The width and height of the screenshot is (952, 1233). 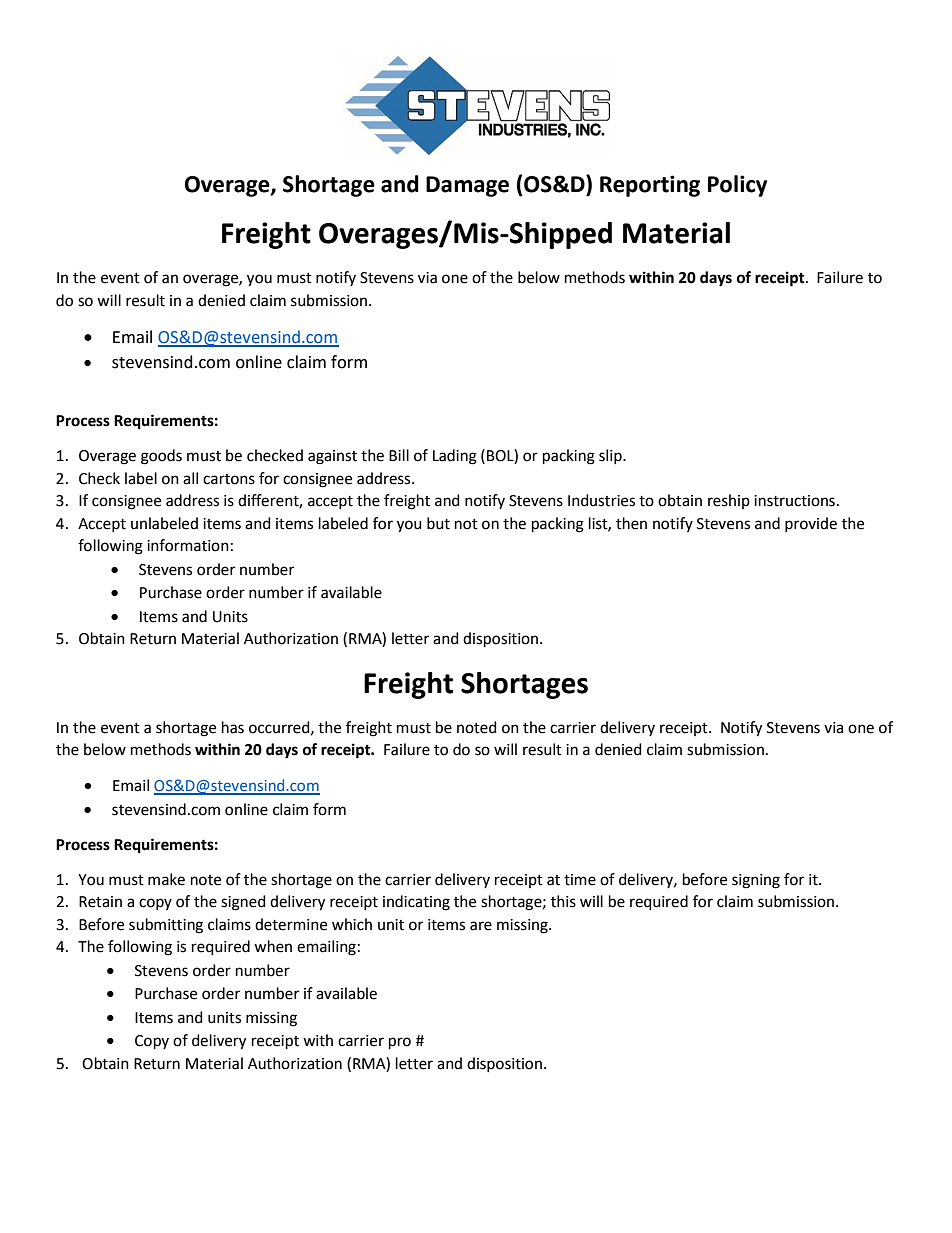 I want to click on cartons, so click(x=229, y=479).
